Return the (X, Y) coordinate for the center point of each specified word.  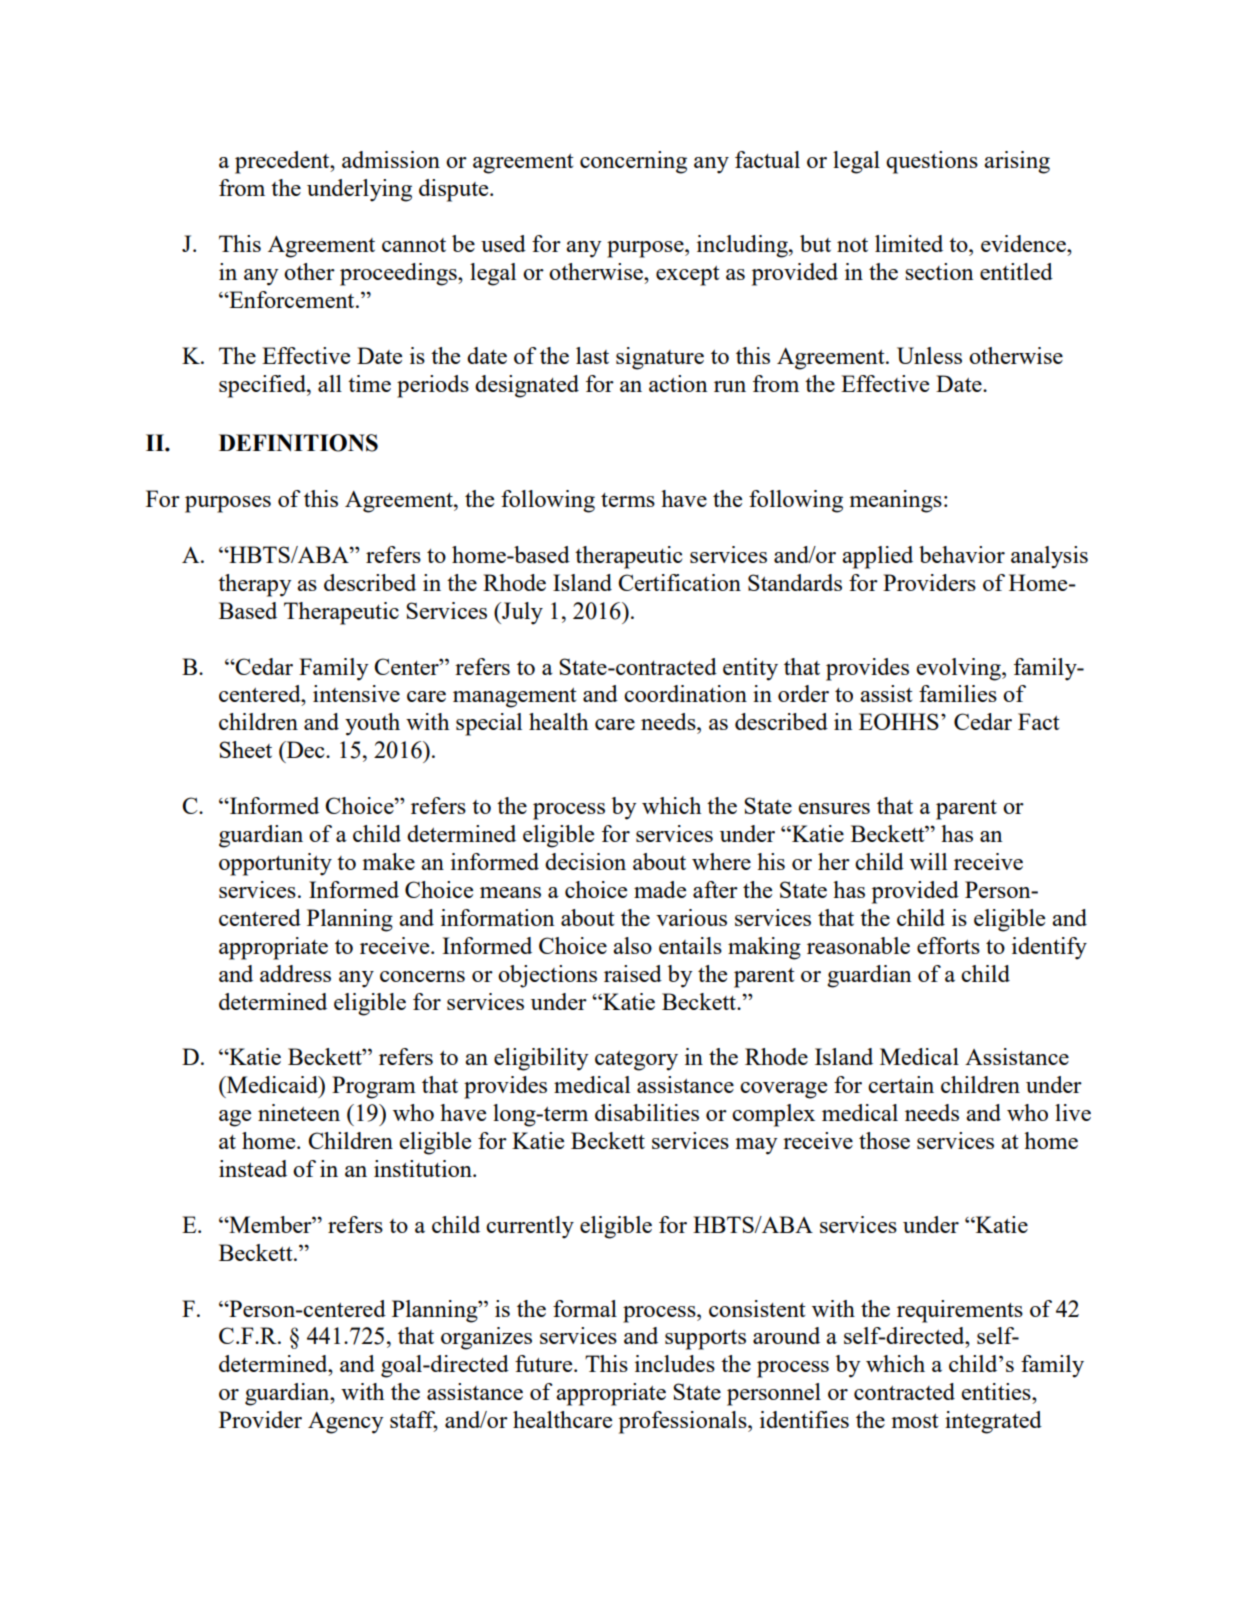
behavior (962, 554)
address (295, 973)
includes (675, 1363)
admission (391, 159)
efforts (948, 945)
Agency (346, 1423)
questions (932, 162)
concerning (633, 162)
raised (633, 973)
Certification (679, 582)
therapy (255, 585)
